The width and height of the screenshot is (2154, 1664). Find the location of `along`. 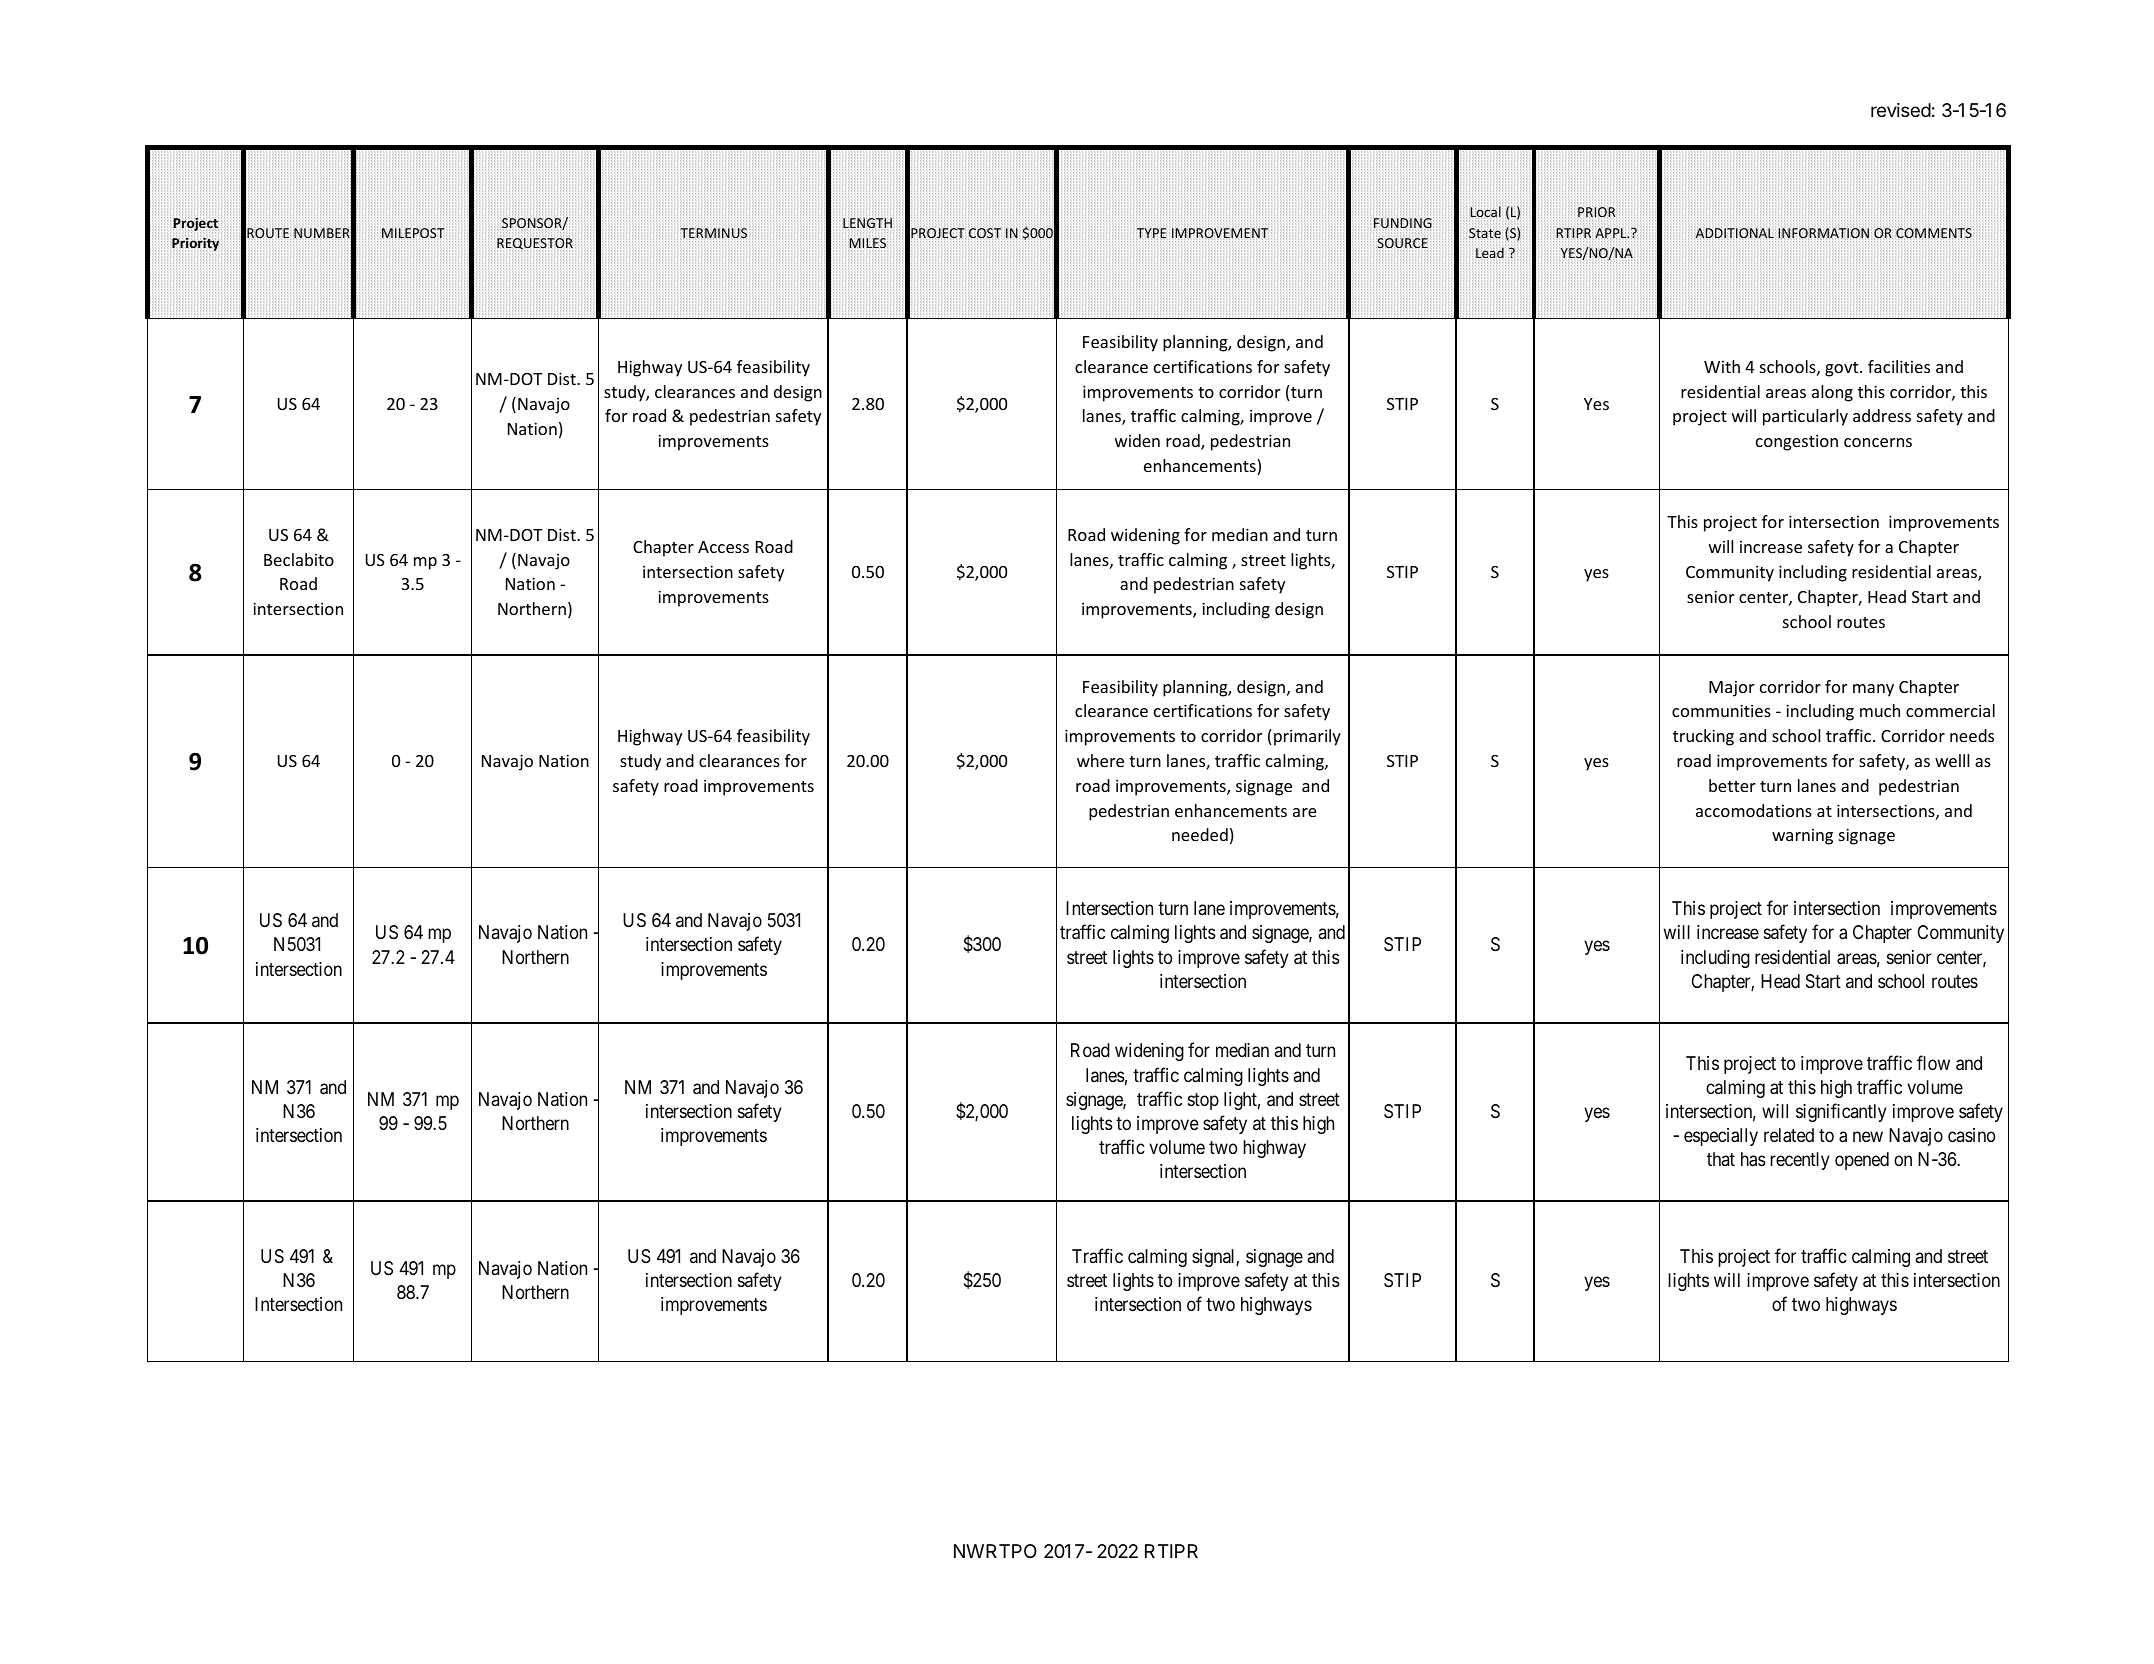

along is located at coordinates (1832, 393).
